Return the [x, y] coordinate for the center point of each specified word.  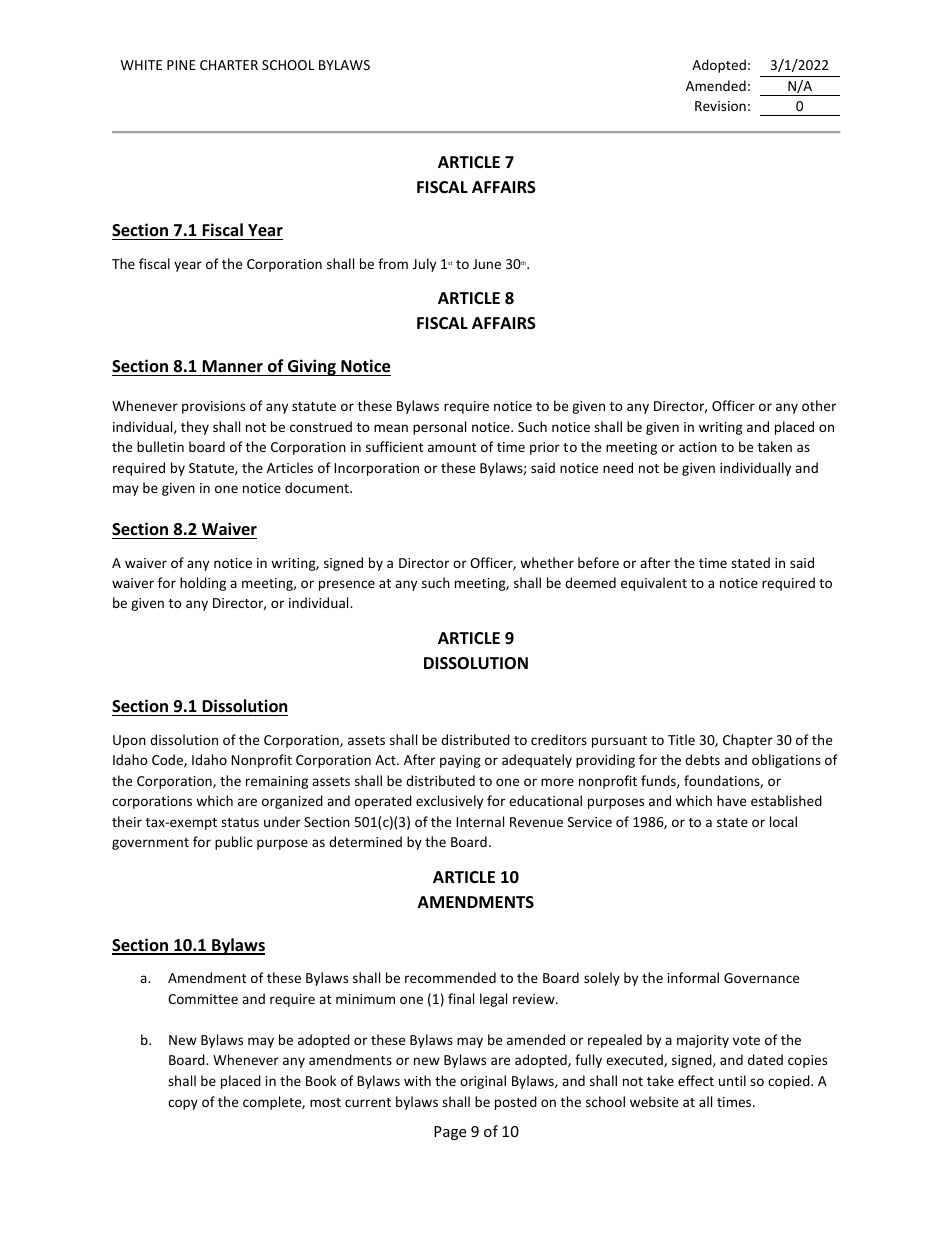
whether [547, 562]
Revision [720, 106]
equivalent [654, 584]
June [487, 264]
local [783, 821]
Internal [480, 821]
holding [203, 584]
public [234, 843]
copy [183, 1104]
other [819, 405]
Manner [232, 366]
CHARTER [229, 65]
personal [439, 428]
